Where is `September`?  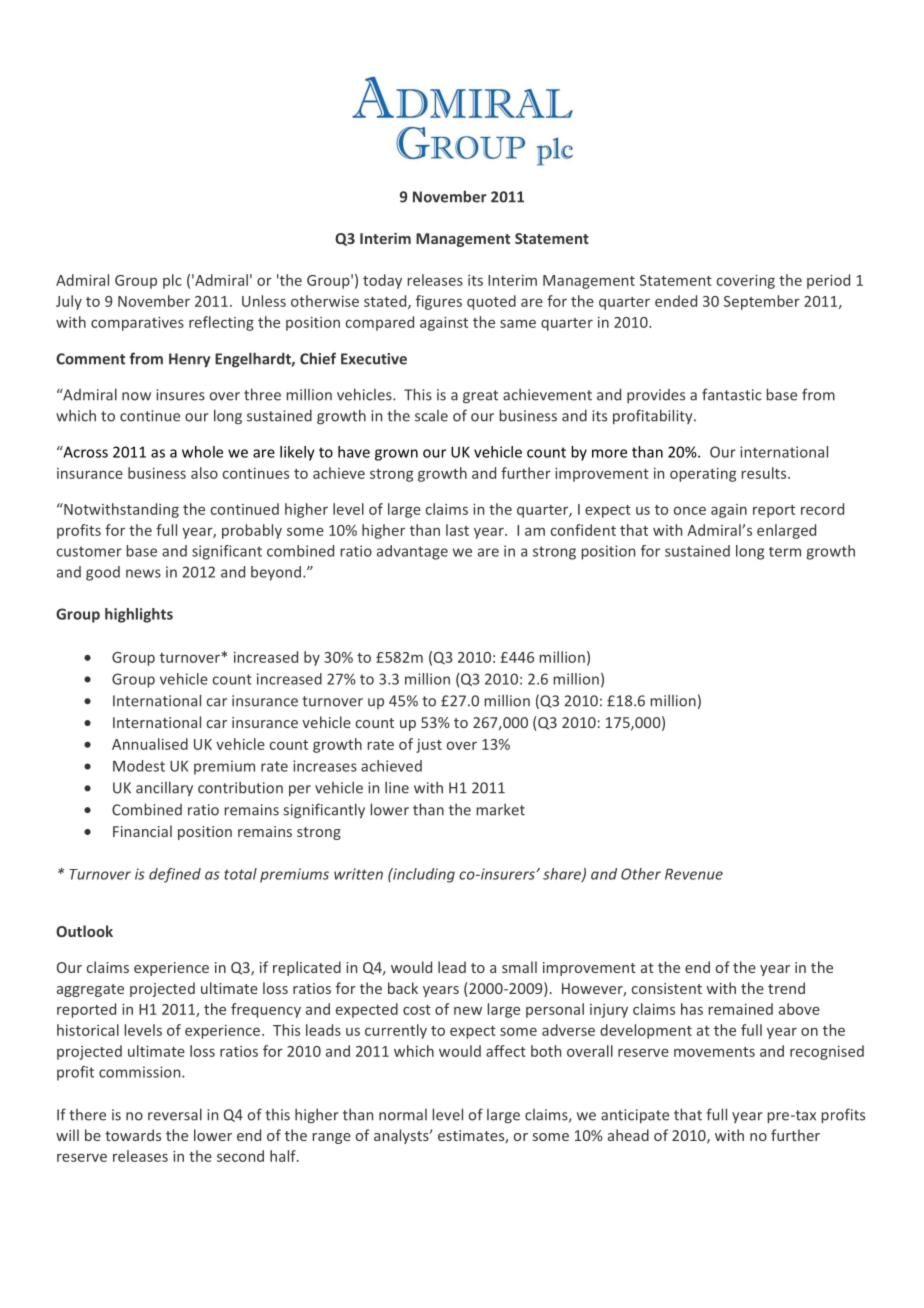
September is located at coordinates (762, 302).
